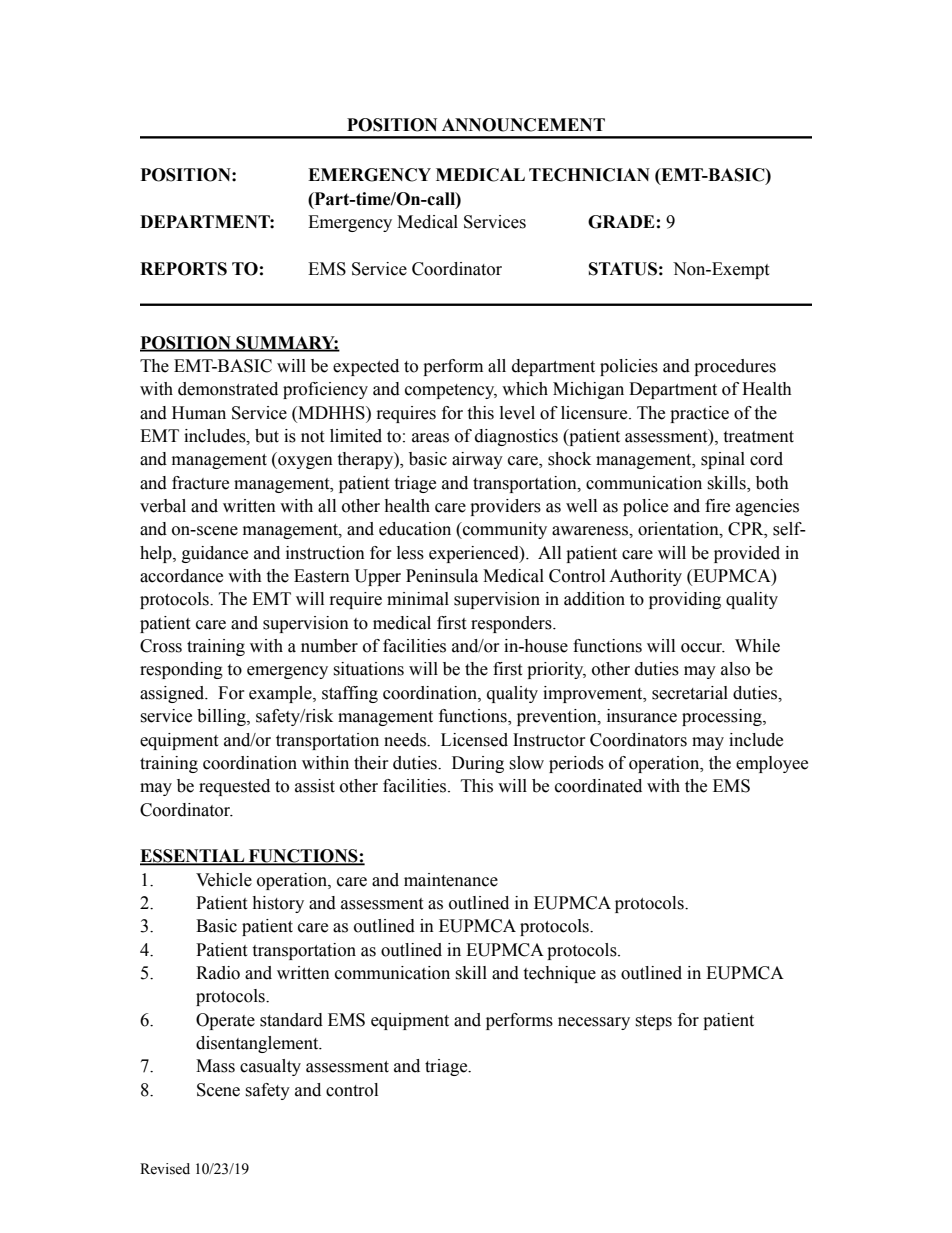 The image size is (952, 1233). I want to click on responders, so click(512, 624).
